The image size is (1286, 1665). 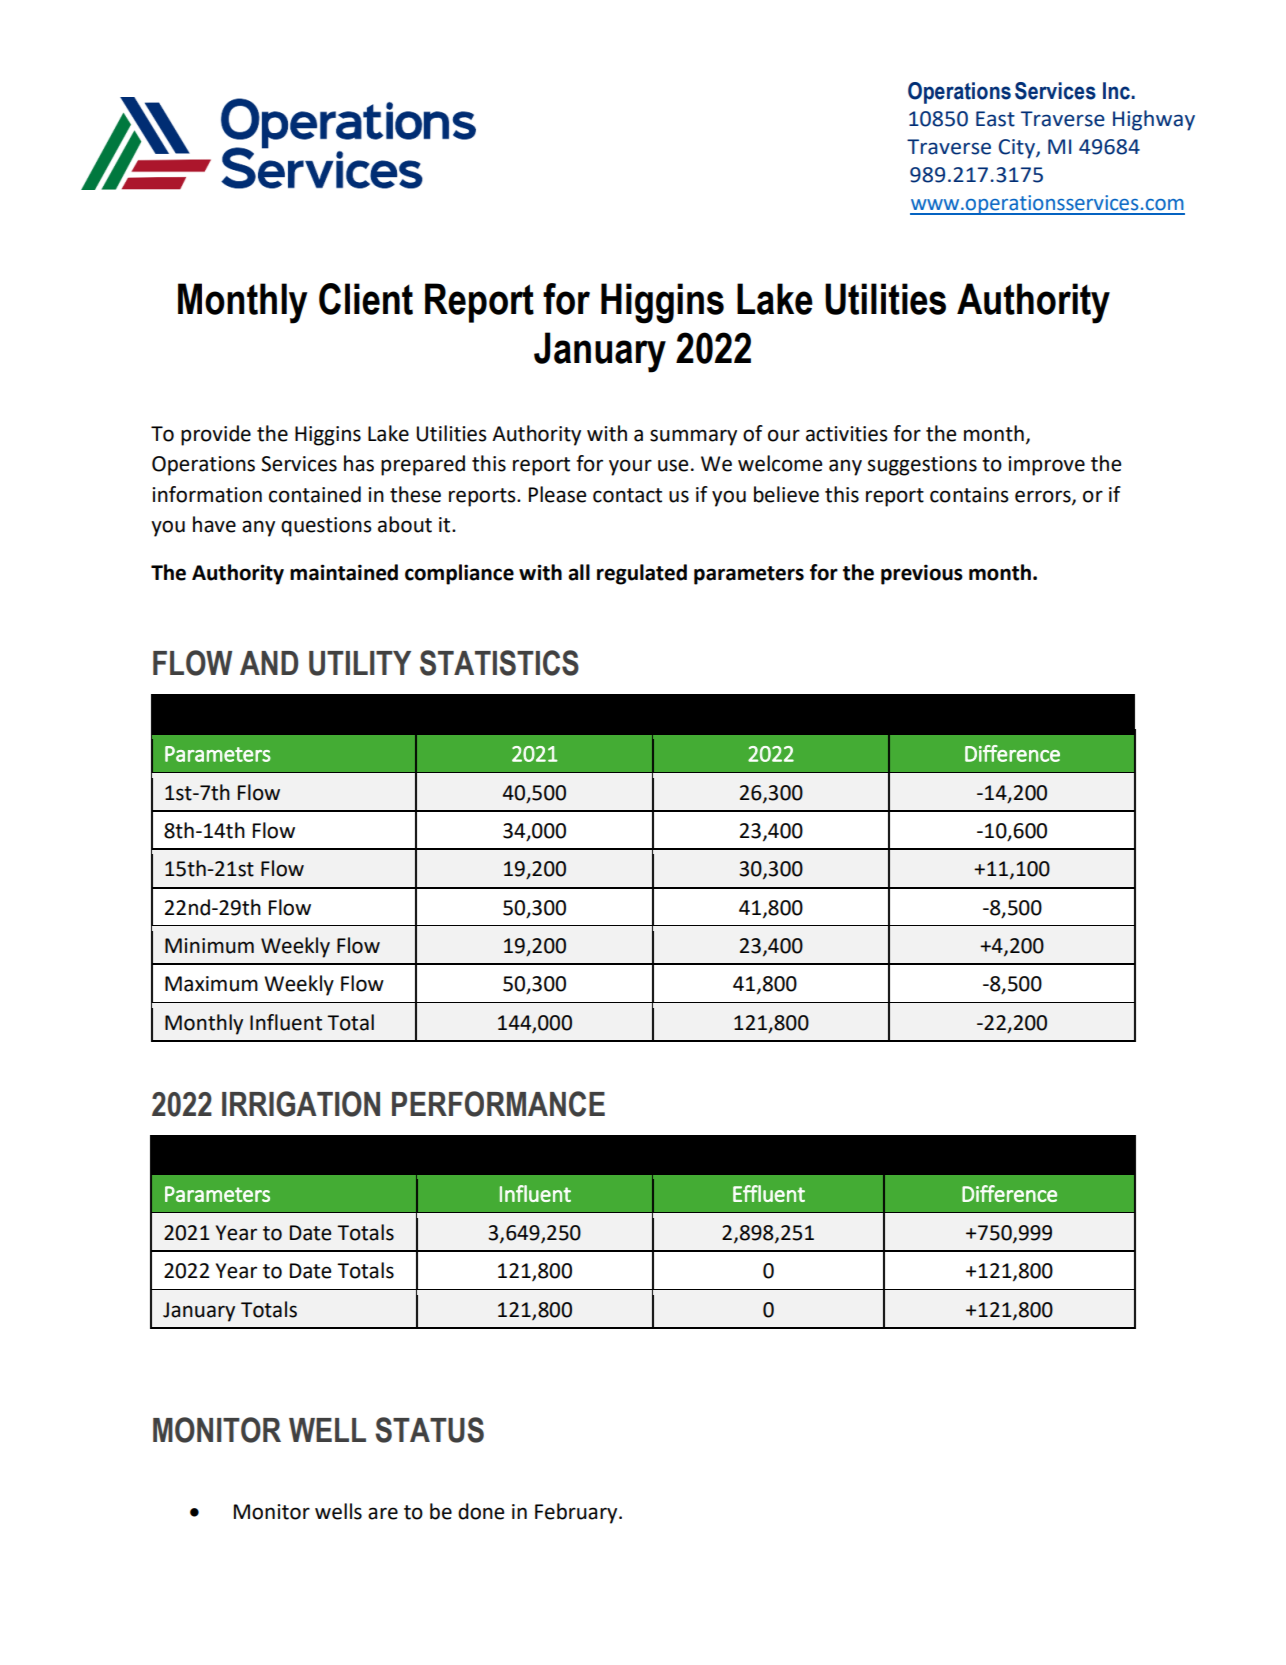 I want to click on City, so click(x=1018, y=149).
